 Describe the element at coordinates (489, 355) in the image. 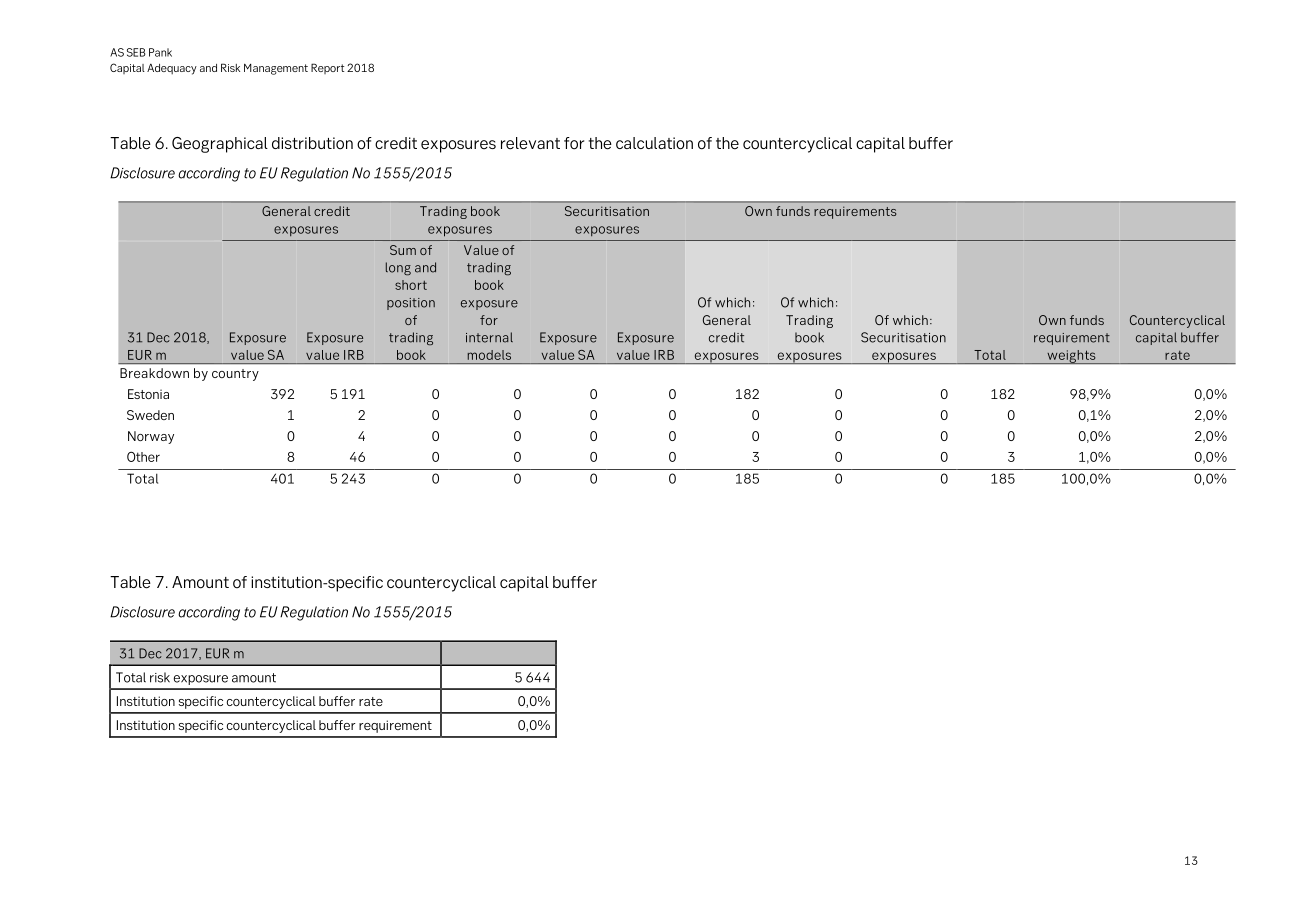

I see `models` at that location.
